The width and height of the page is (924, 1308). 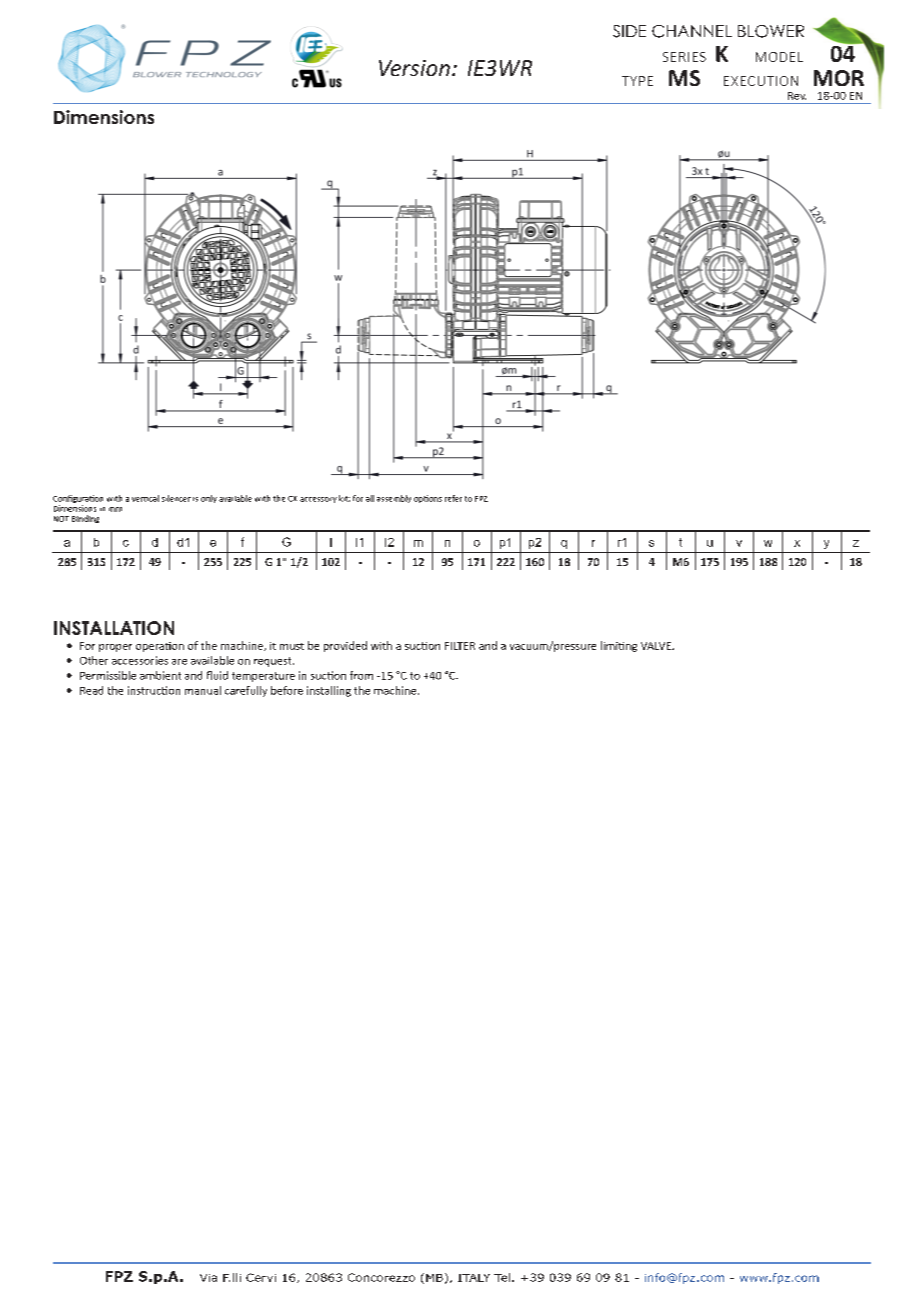 What do you see at coordinates (657, 646) in the page?
I see `VALVE` at bounding box center [657, 646].
